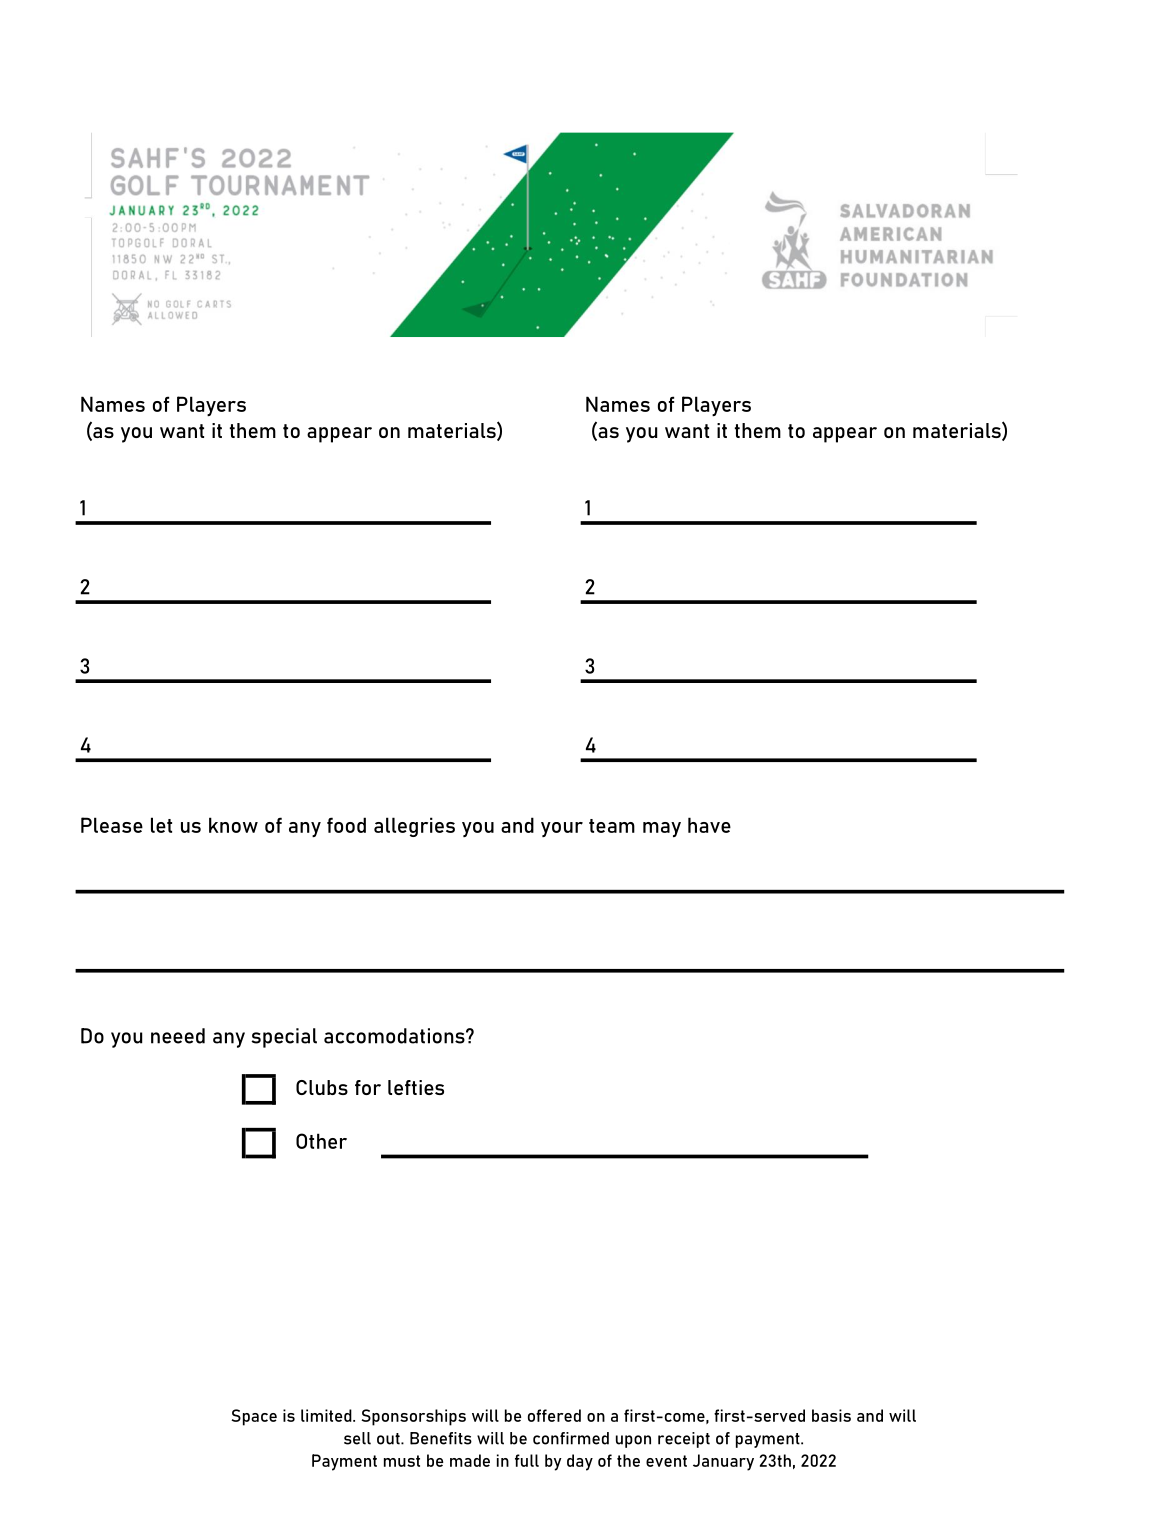 Image resolution: width=1169 pixels, height=1513 pixels. I want to click on have, so click(709, 825).
